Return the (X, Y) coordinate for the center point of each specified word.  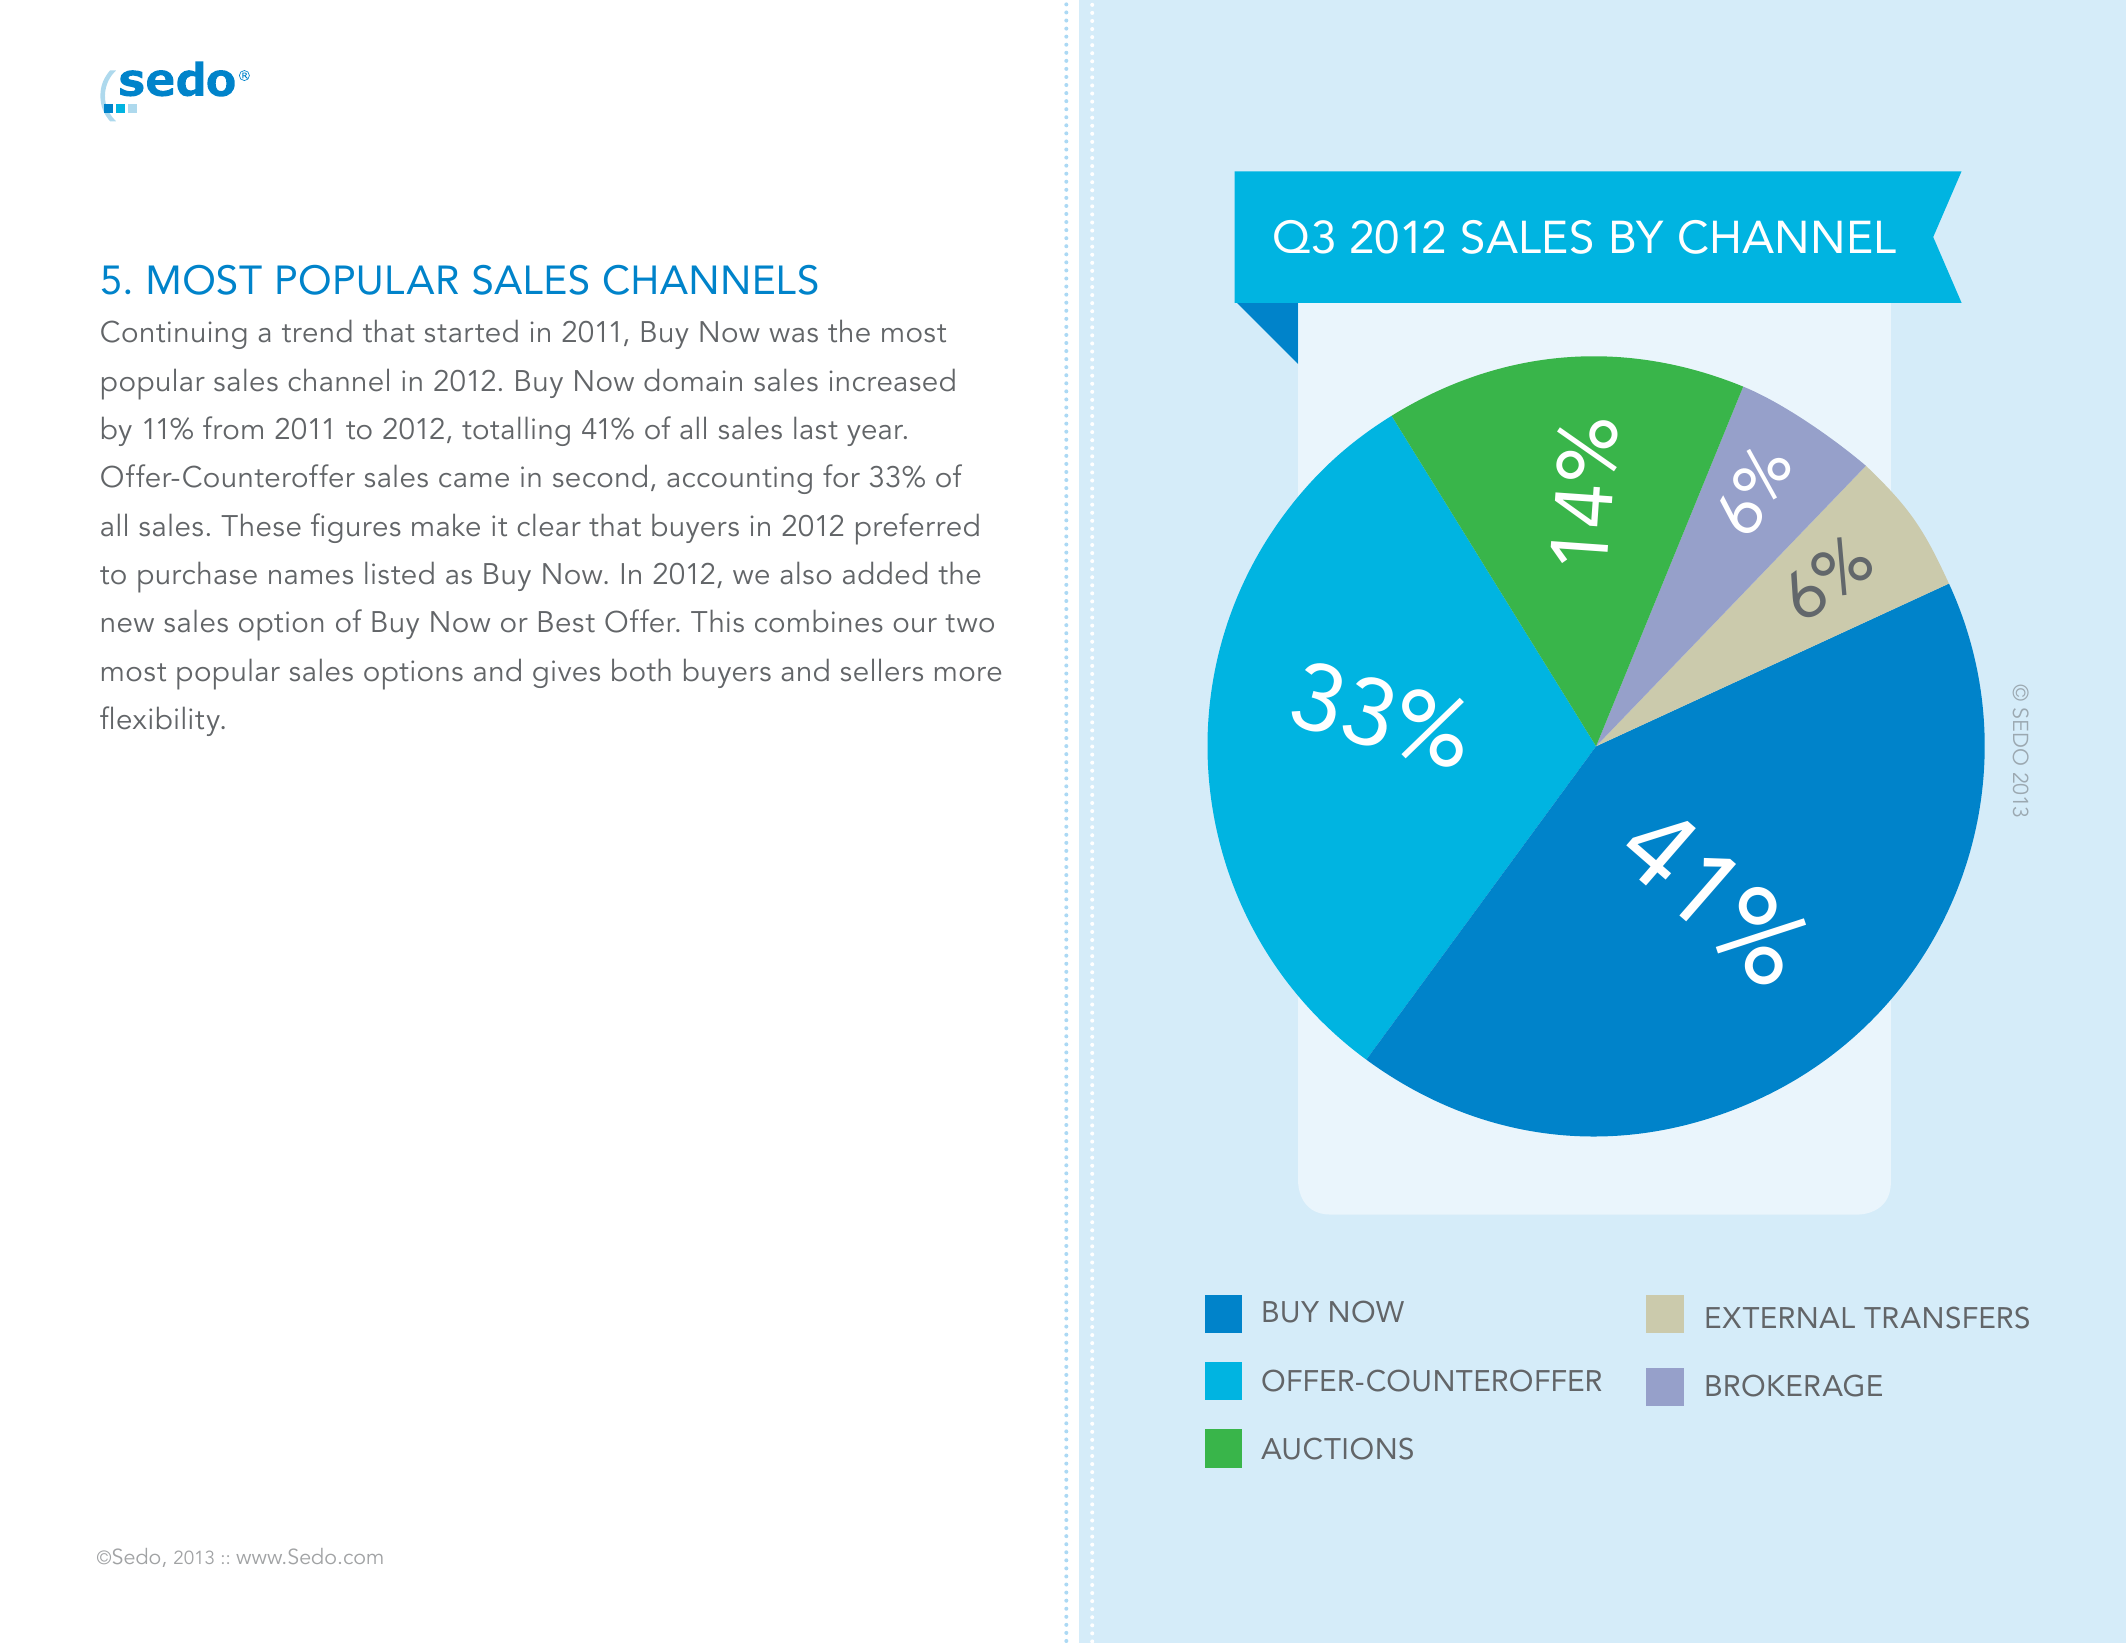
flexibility (161, 721)
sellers (882, 670)
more (968, 674)
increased (892, 380)
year (876, 435)
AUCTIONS (1337, 1448)
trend (317, 331)
